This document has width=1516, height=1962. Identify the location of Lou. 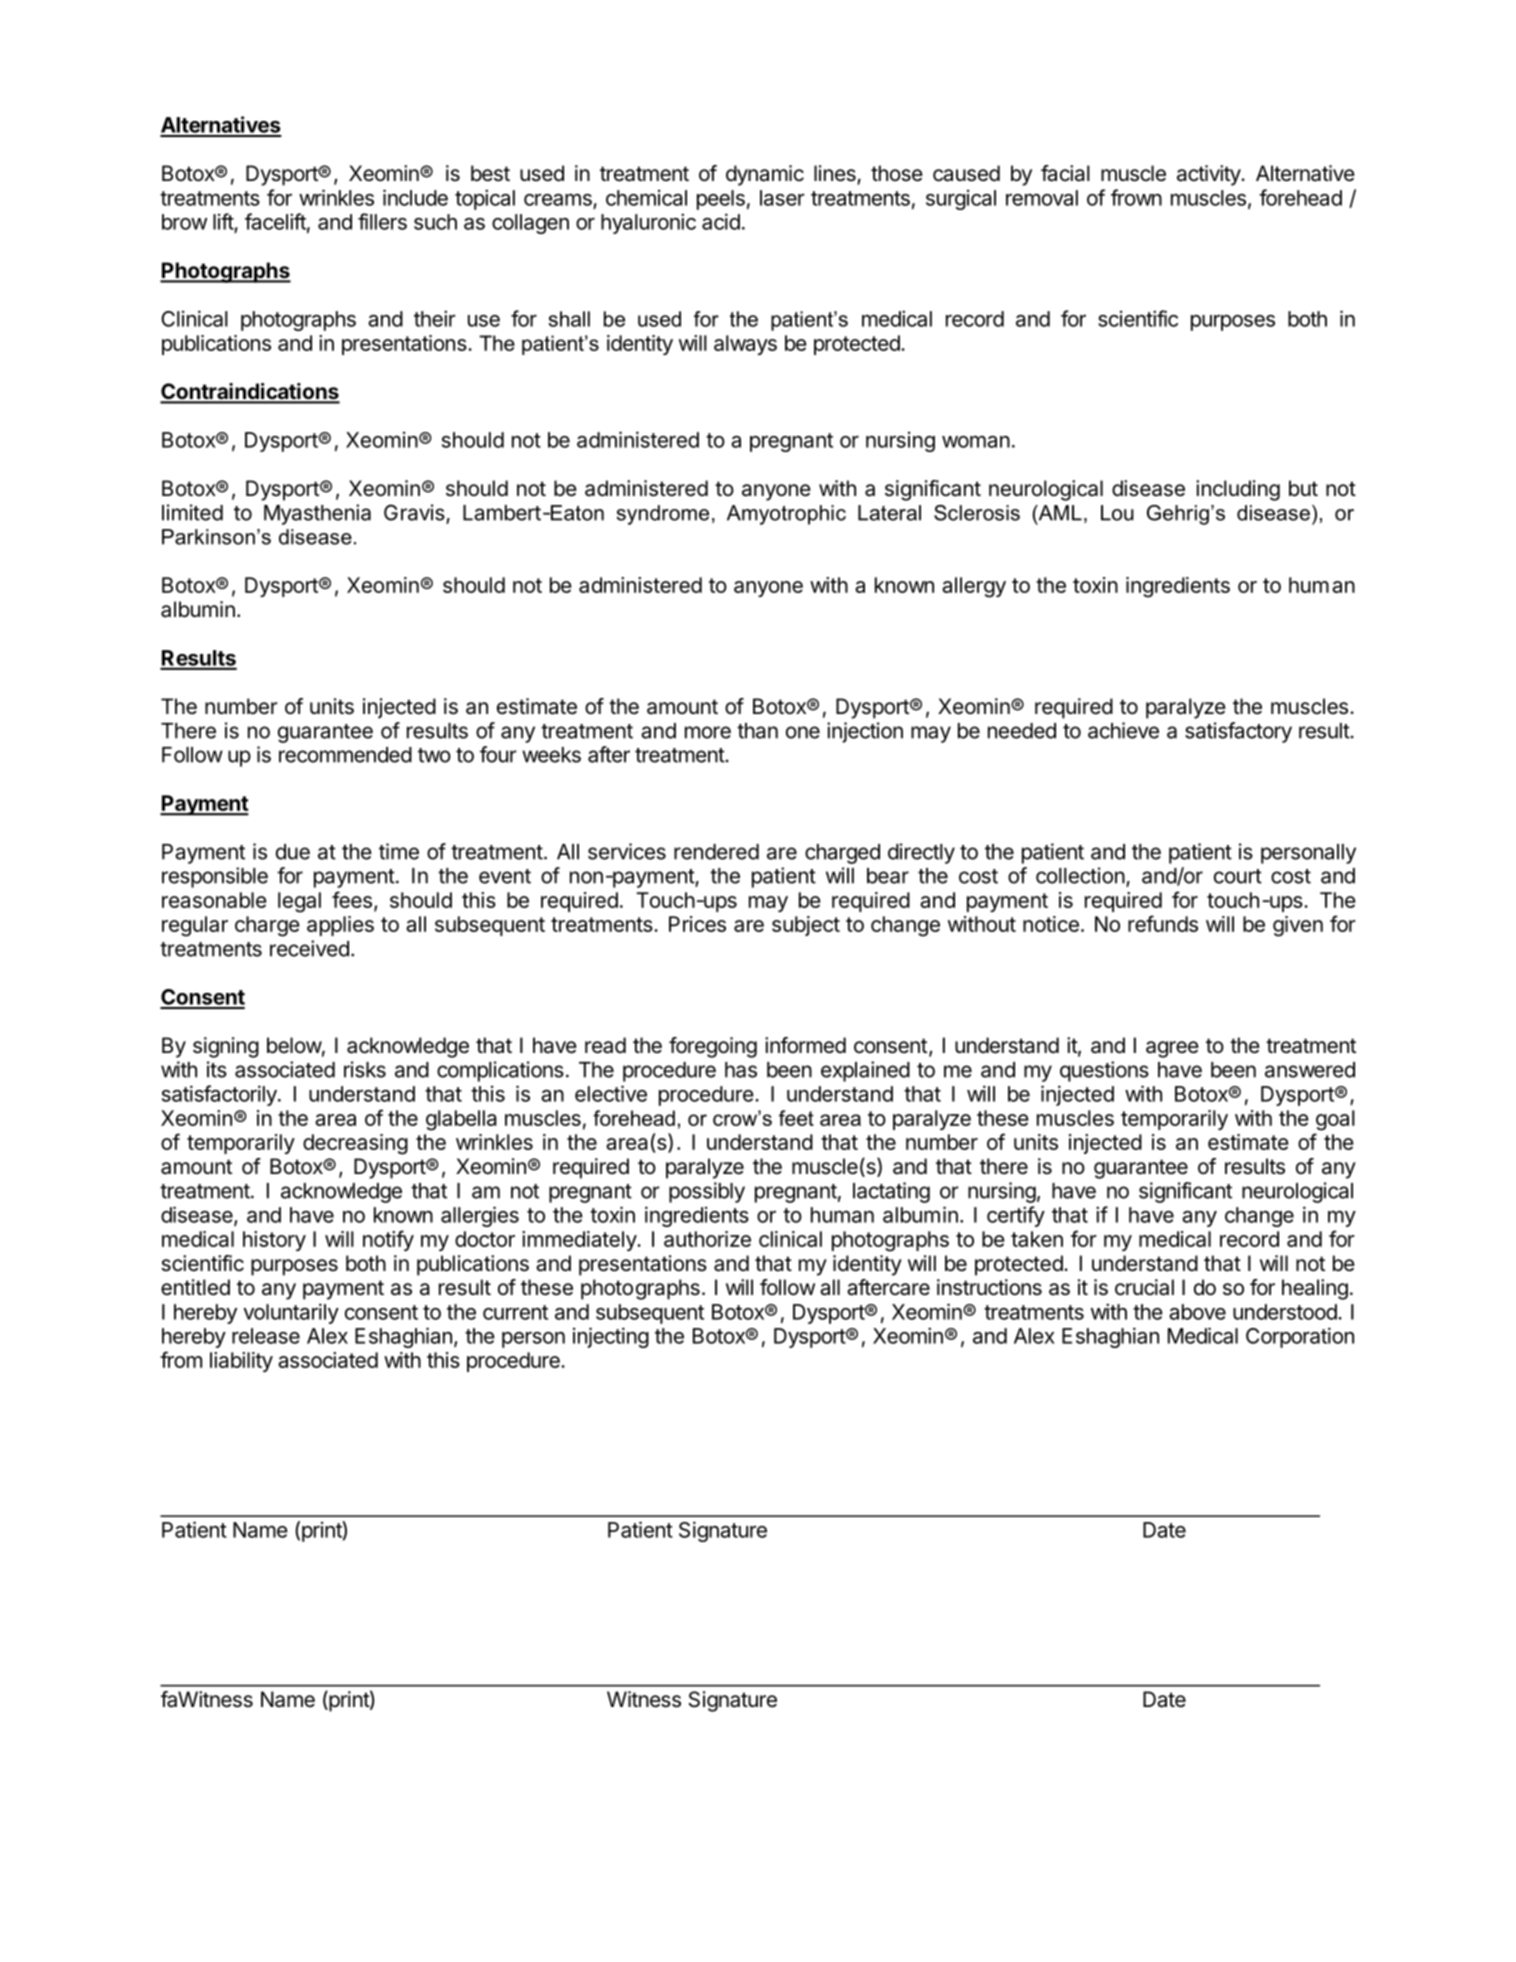
(1117, 513).
